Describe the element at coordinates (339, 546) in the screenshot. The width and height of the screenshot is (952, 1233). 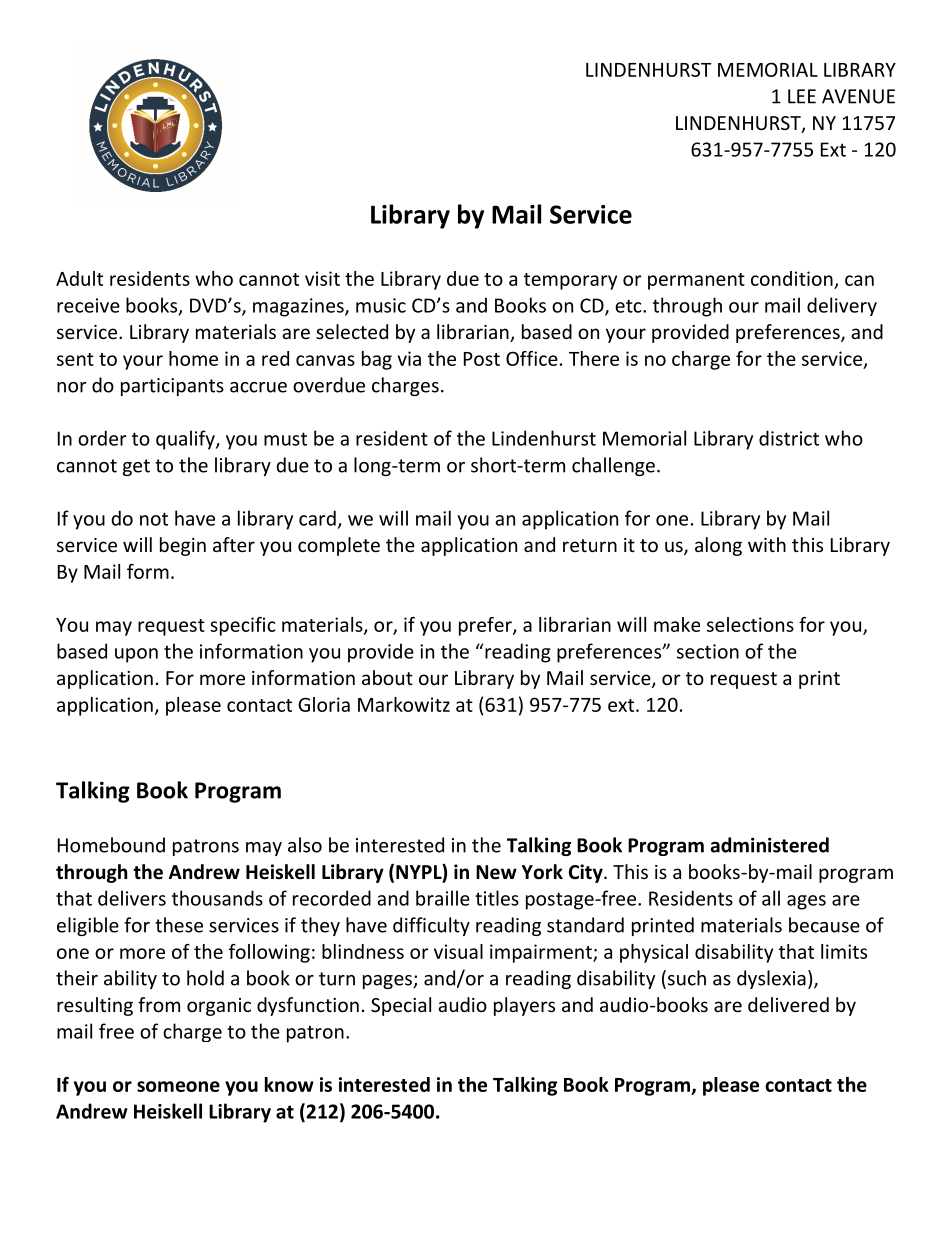
I see `complete` at that location.
